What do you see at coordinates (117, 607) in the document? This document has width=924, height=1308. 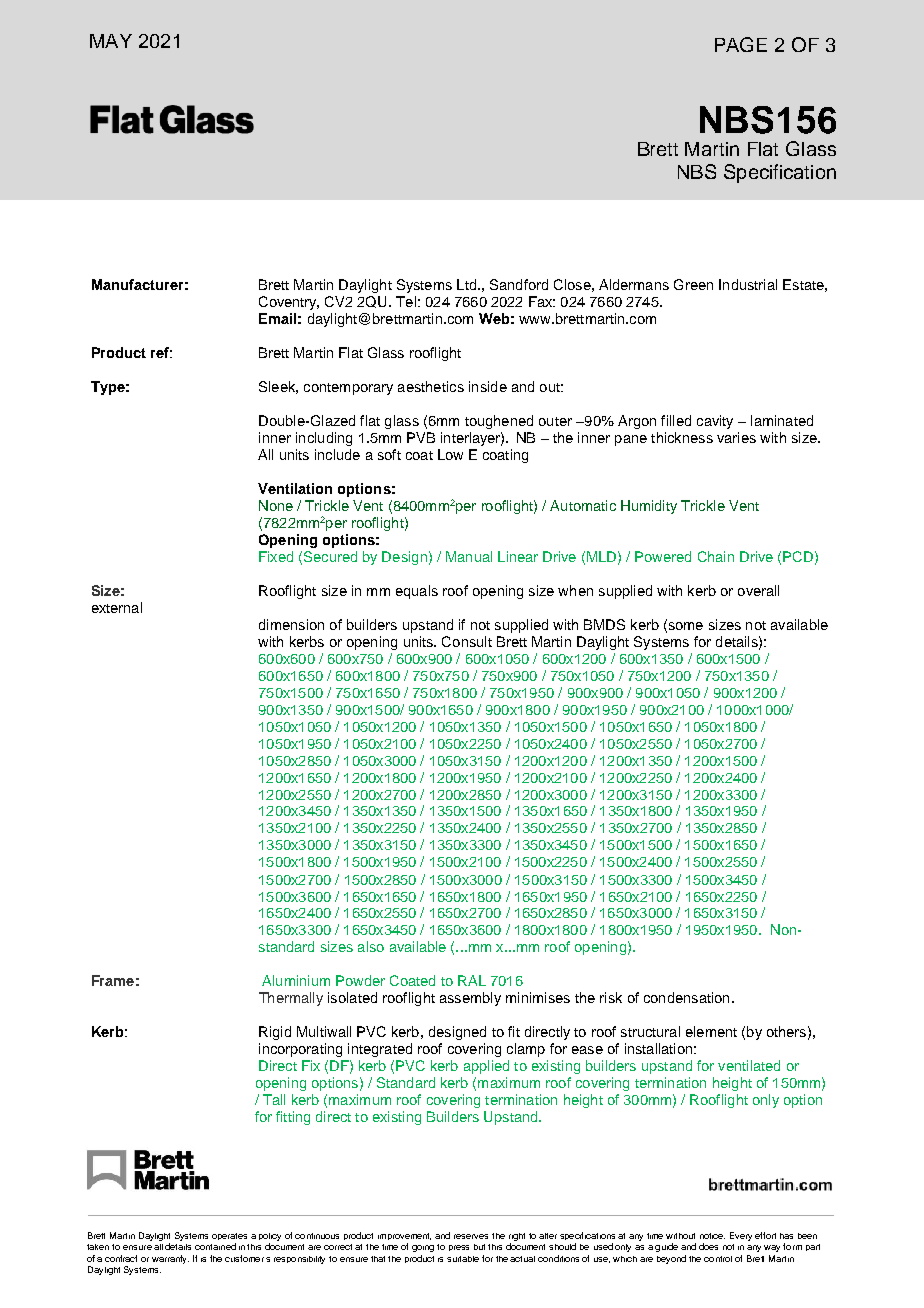 I see `external` at bounding box center [117, 607].
